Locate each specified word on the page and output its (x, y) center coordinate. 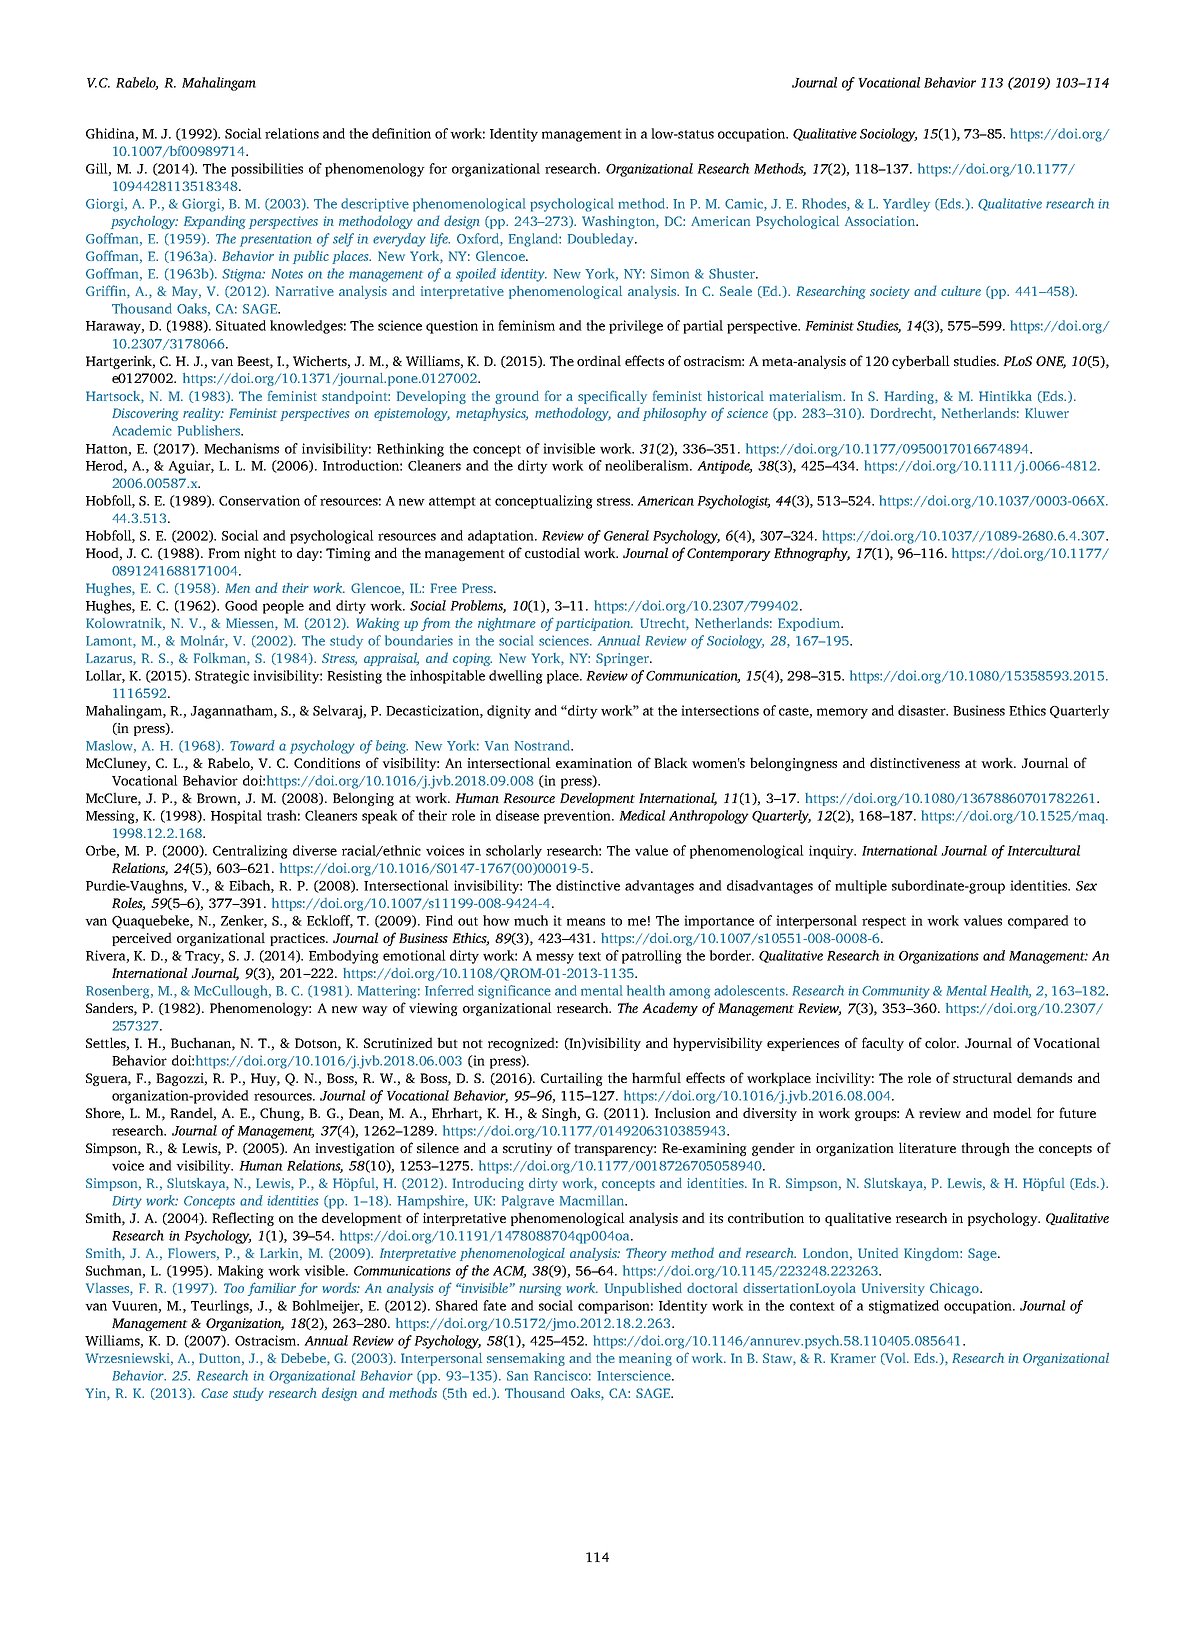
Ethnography (812, 554)
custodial (552, 552)
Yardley (906, 205)
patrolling (652, 957)
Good (241, 605)
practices (298, 939)
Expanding (215, 222)
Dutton (221, 1359)
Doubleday (602, 240)
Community (896, 992)
